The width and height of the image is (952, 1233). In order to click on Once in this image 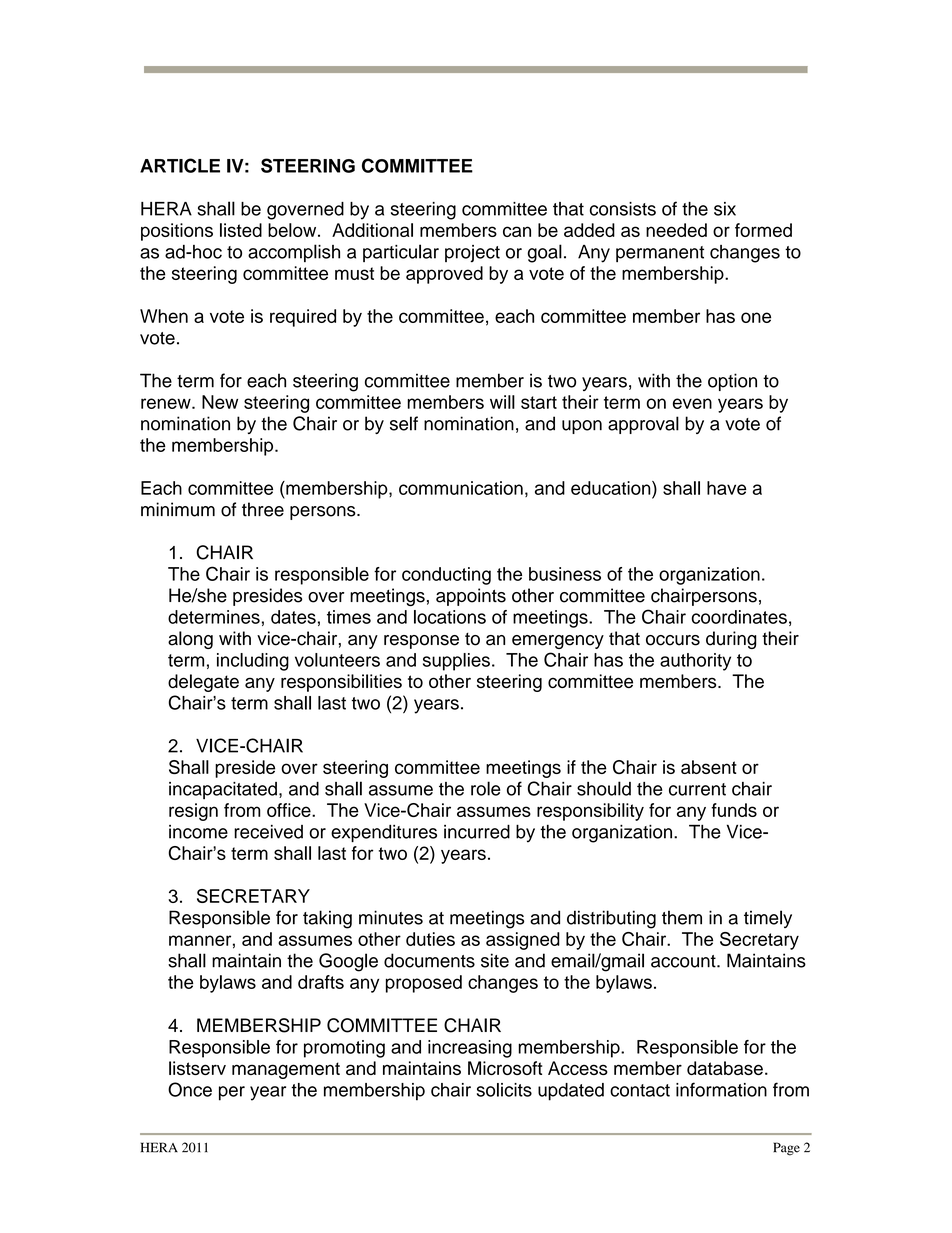, I will do `click(190, 1089)`.
